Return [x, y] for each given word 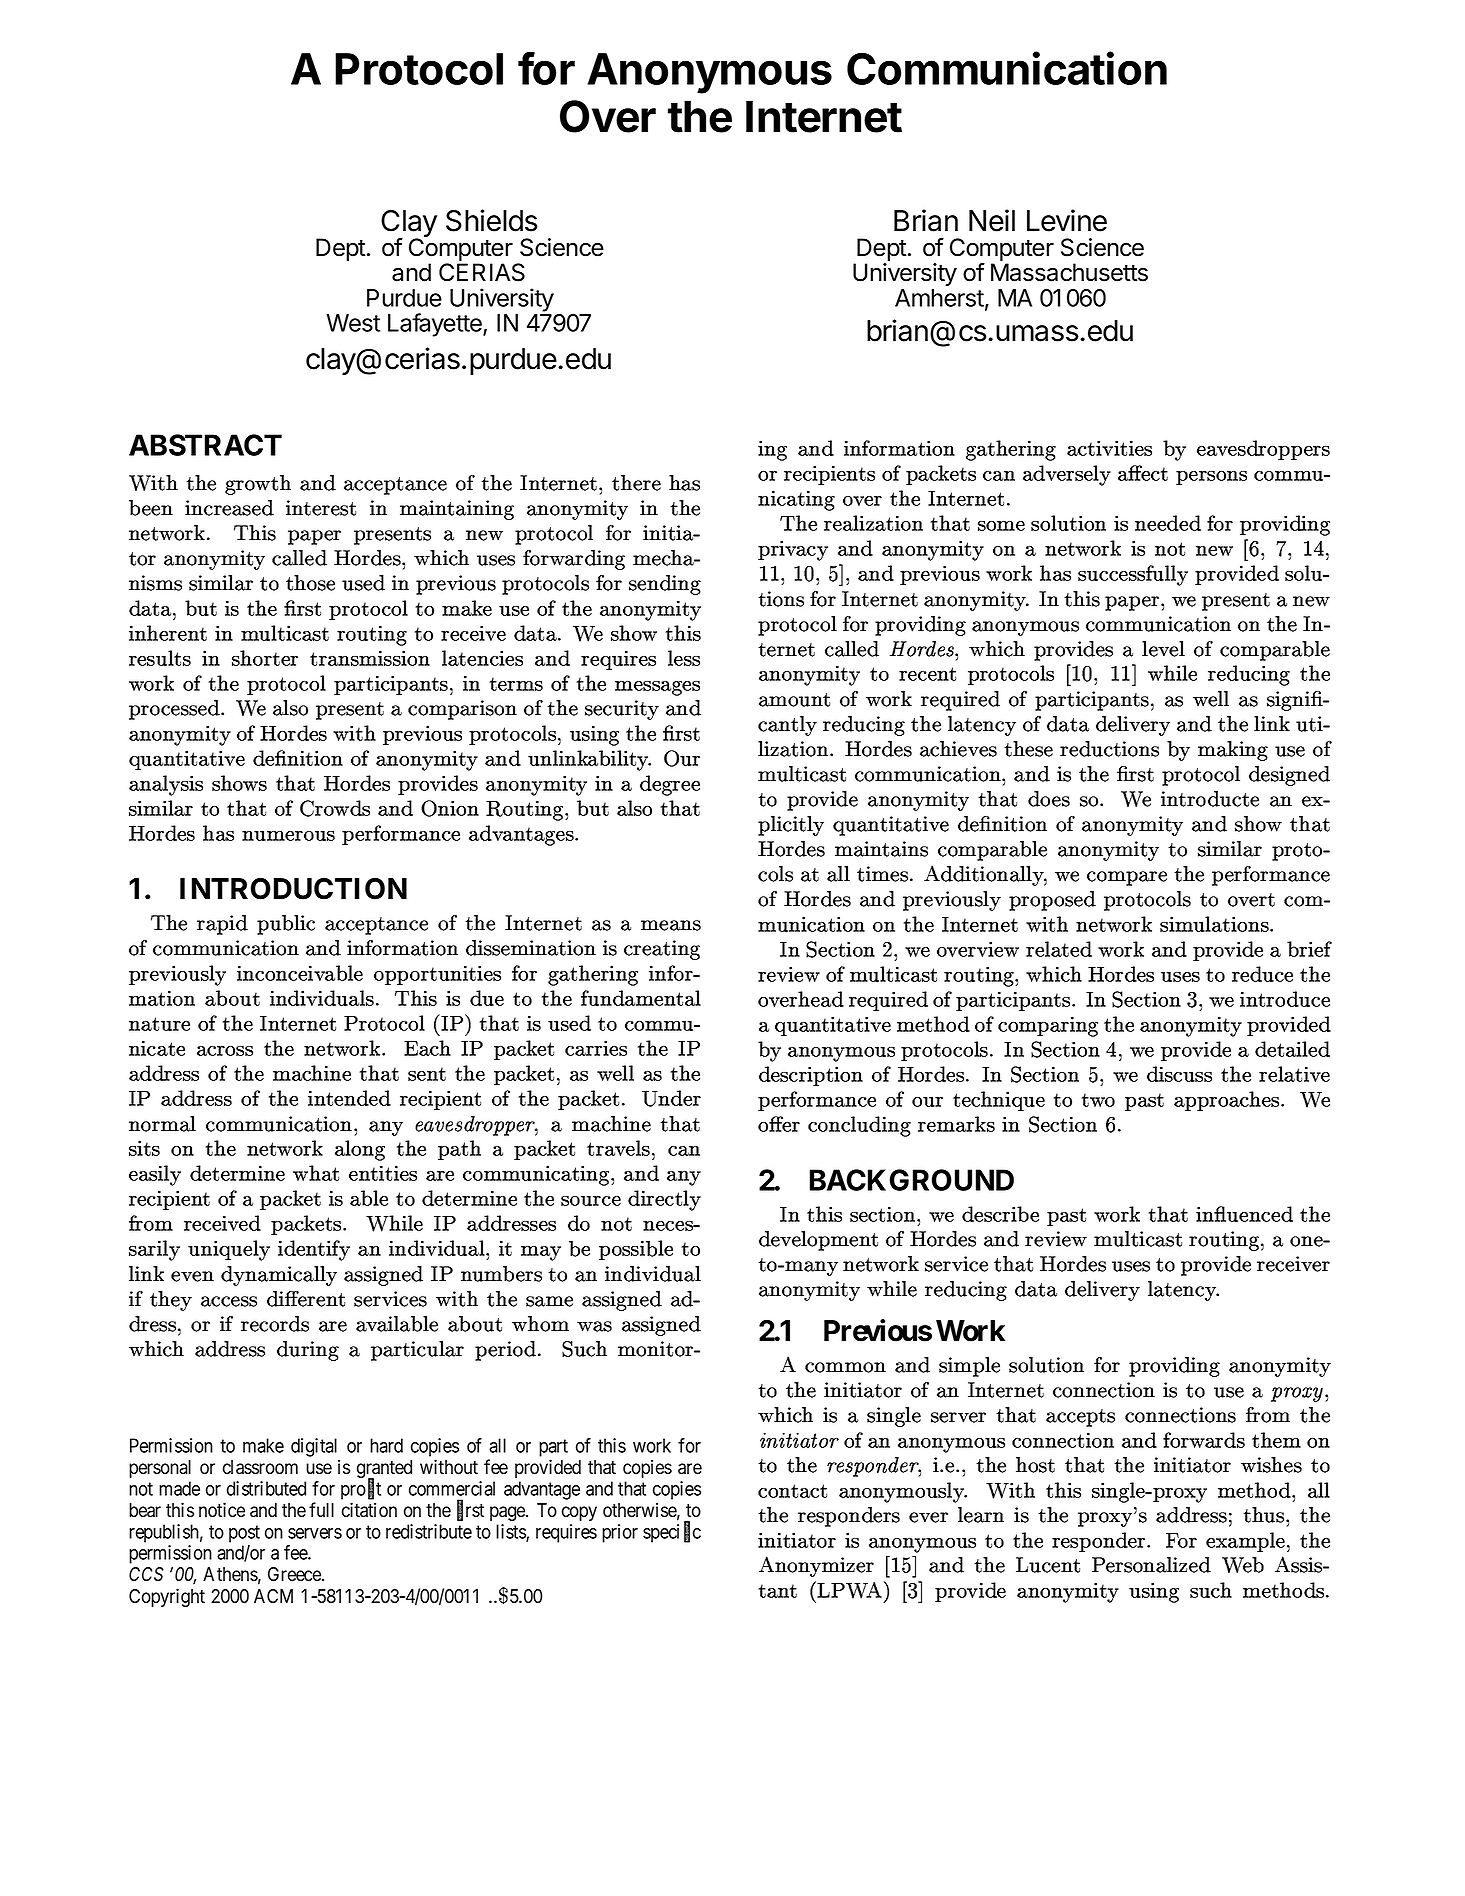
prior [620, 1533]
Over [608, 116]
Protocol [419, 69]
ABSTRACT [205, 445]
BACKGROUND [912, 1180]
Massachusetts [1069, 272]
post [244, 1534]
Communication [1007, 68]
